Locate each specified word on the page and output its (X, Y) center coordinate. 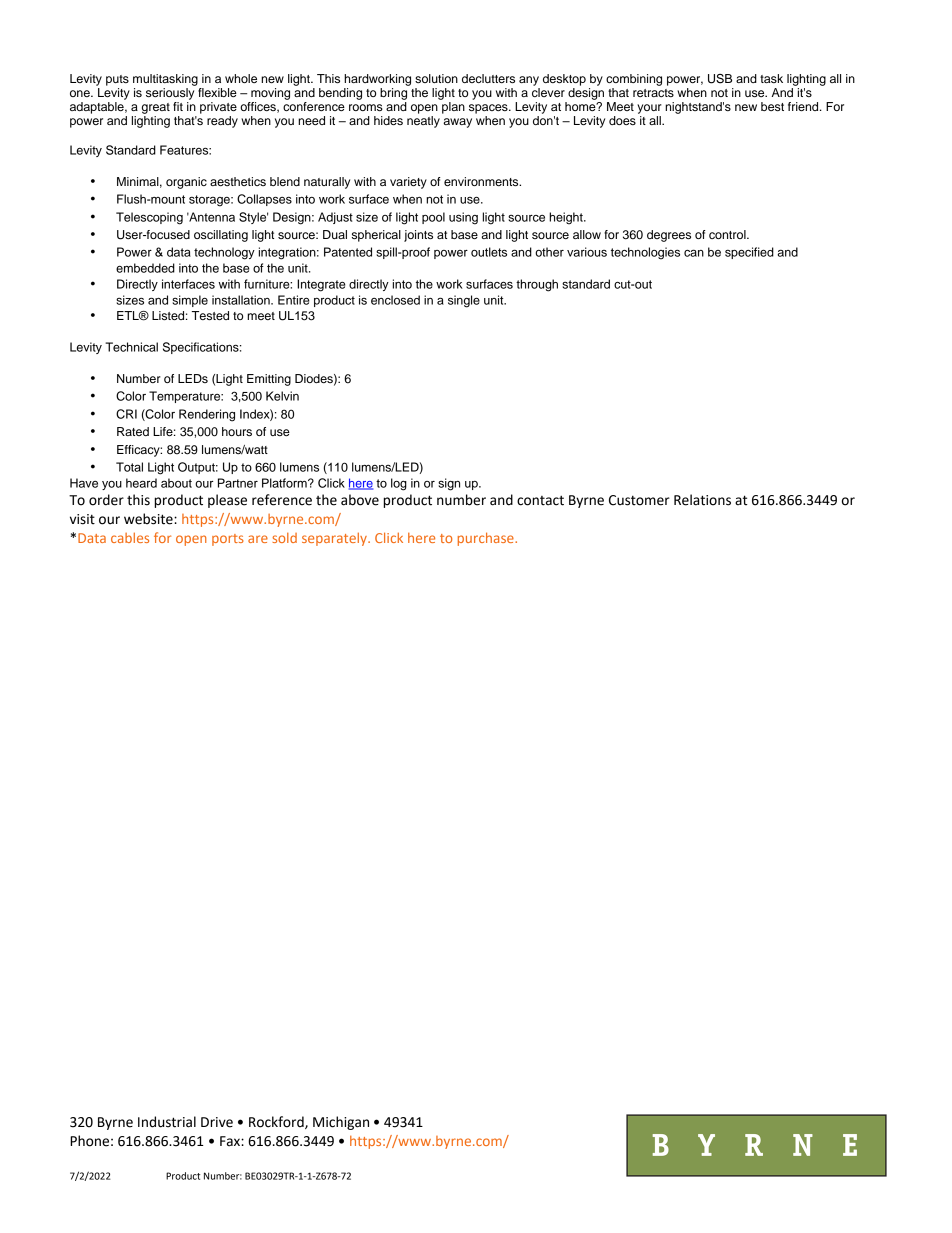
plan (453, 108)
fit (178, 106)
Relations (702, 500)
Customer (639, 500)
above (360, 500)
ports (228, 540)
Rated (133, 431)
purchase (487, 539)
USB (720, 79)
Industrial (167, 1122)
